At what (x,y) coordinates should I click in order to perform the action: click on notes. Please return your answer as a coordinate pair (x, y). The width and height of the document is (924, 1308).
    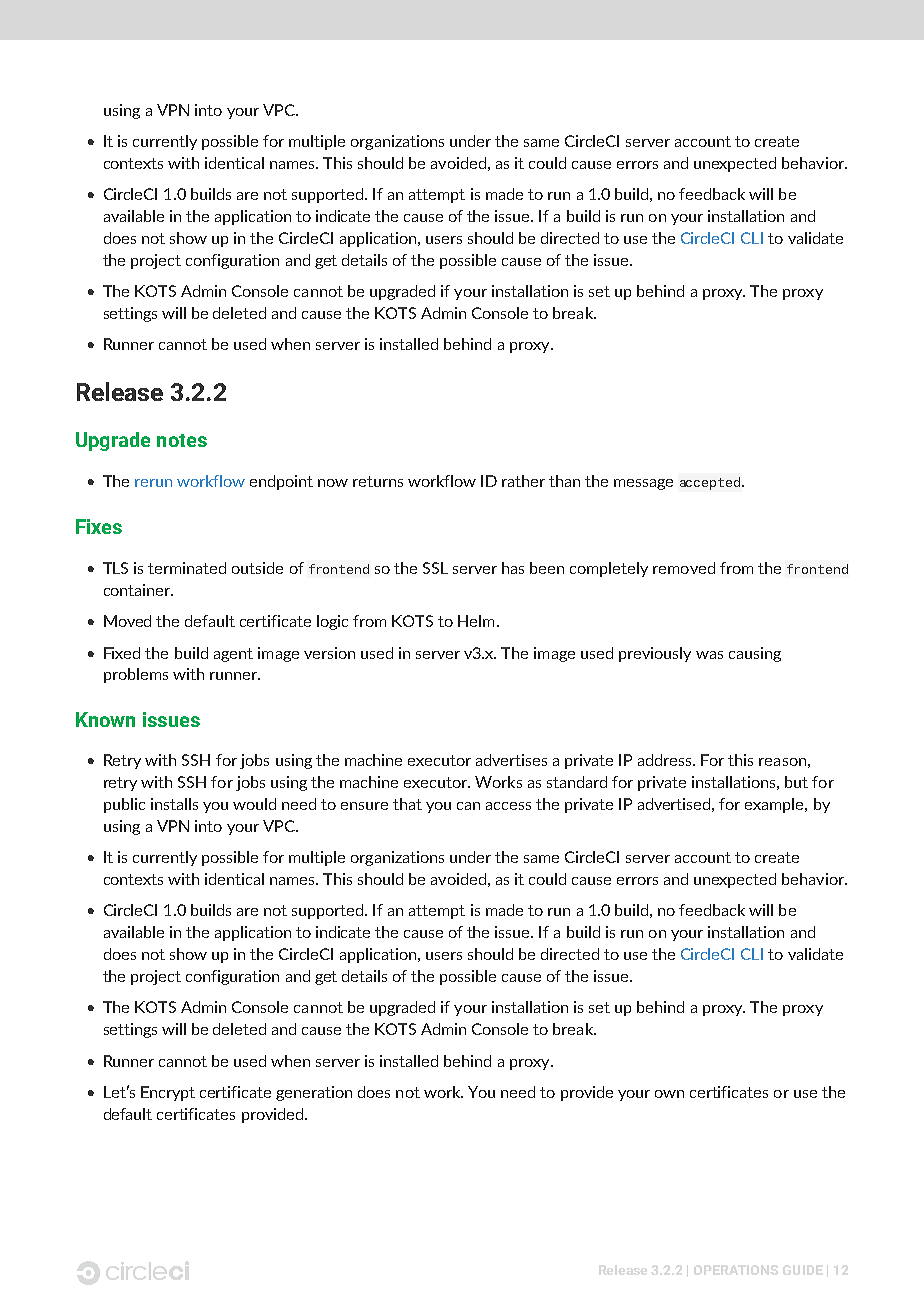
    Looking at the image, I should click on (182, 440).
